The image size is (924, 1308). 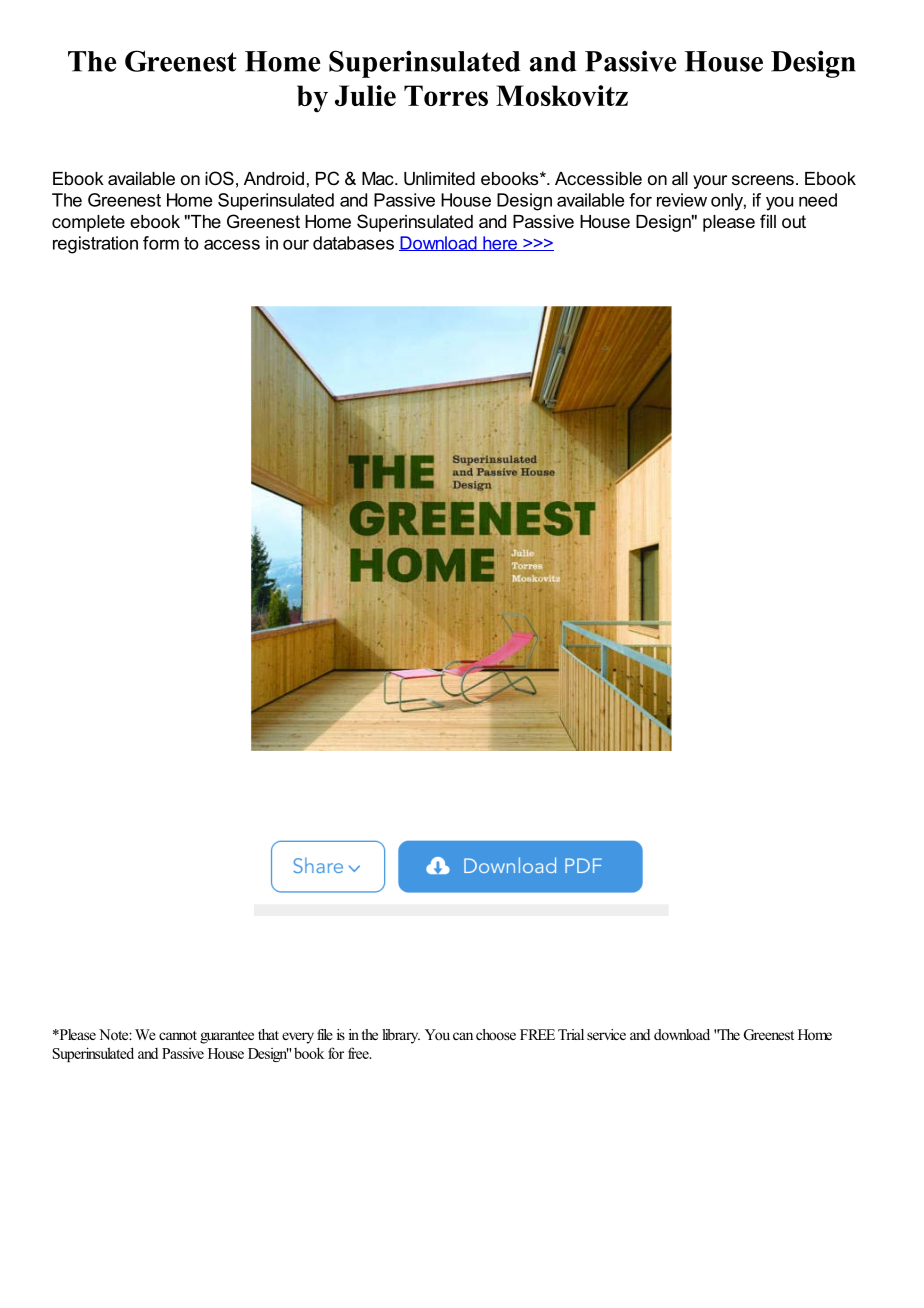 I want to click on fill, so click(x=768, y=221).
